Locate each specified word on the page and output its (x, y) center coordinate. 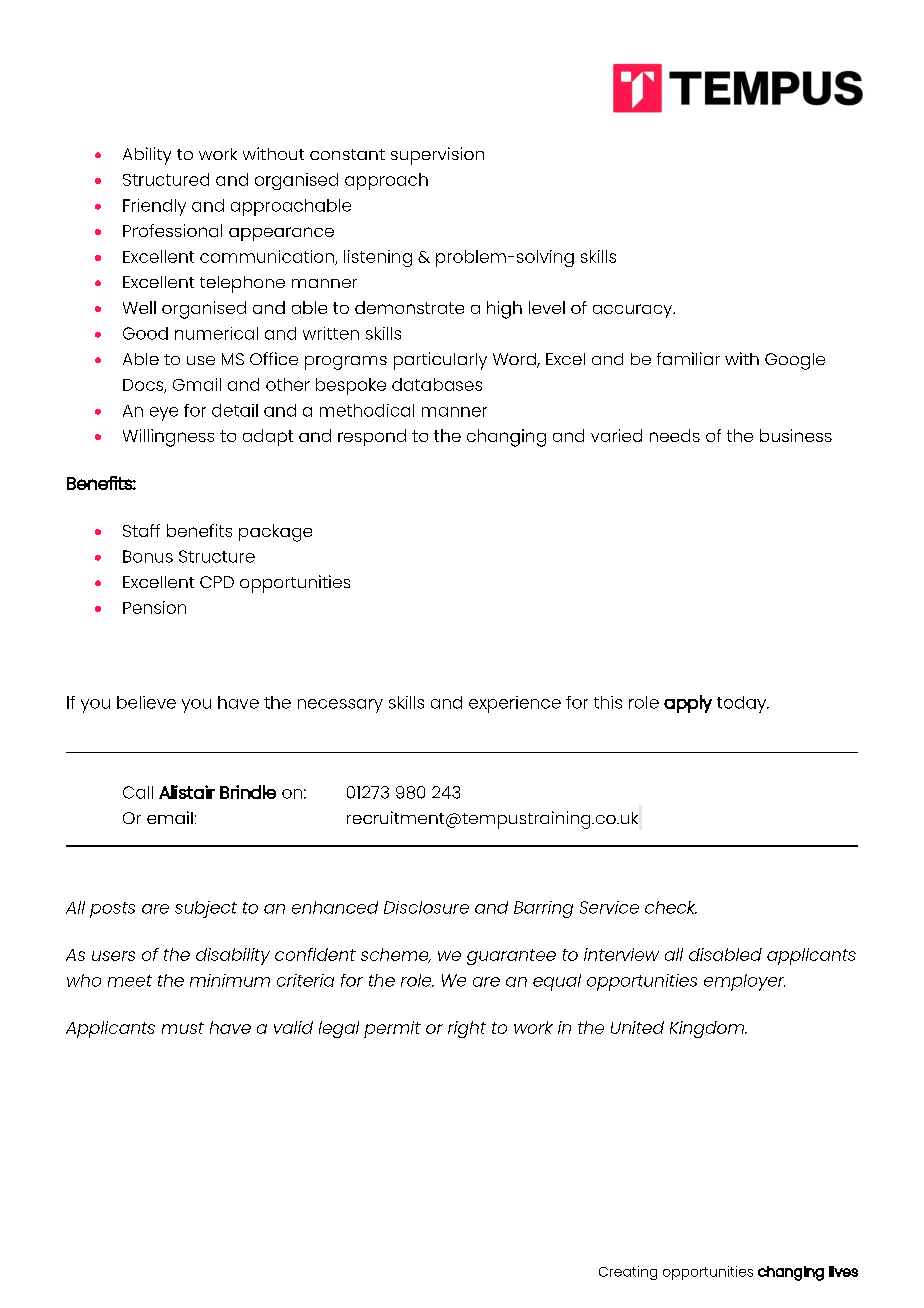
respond (372, 437)
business (796, 435)
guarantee (511, 957)
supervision (437, 156)
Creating (628, 1273)
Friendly (154, 207)
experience (515, 704)
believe (146, 702)
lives (843, 1271)
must (183, 1028)
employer (744, 982)
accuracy (634, 311)
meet (130, 981)
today (742, 704)
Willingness (168, 438)
